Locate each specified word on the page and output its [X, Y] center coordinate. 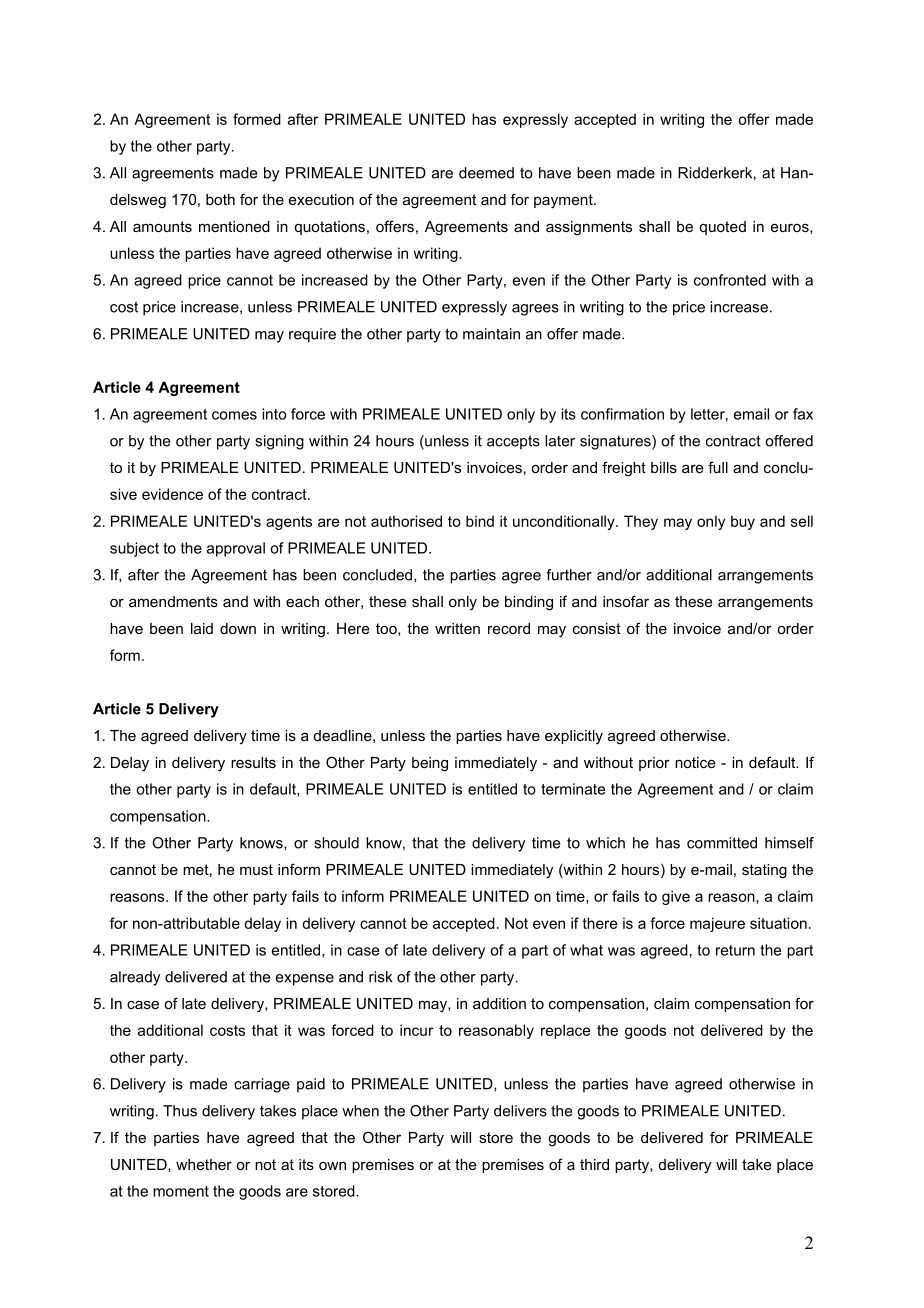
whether [204, 1164]
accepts [513, 442]
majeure [717, 924]
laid [202, 628]
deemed [486, 173]
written [457, 628]
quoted [723, 228]
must [256, 869]
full [718, 467]
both [220, 199]
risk [380, 977]
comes [234, 415]
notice [695, 762]
